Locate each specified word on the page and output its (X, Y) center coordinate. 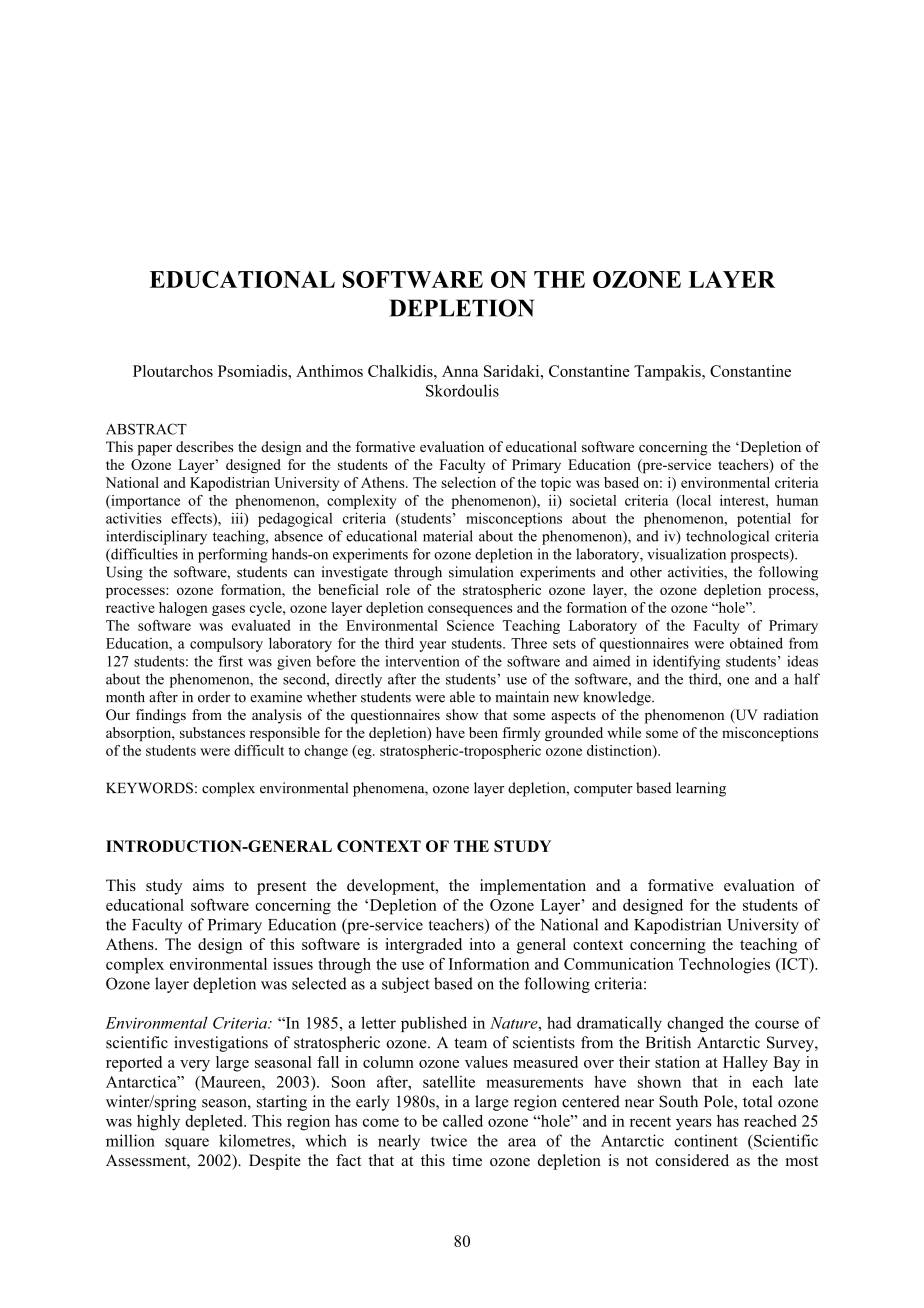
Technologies (724, 966)
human (797, 500)
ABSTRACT (146, 429)
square (187, 1144)
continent (706, 1140)
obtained (756, 643)
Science (470, 625)
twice (449, 1140)
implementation (533, 887)
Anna (460, 371)
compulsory (226, 644)
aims (208, 885)
